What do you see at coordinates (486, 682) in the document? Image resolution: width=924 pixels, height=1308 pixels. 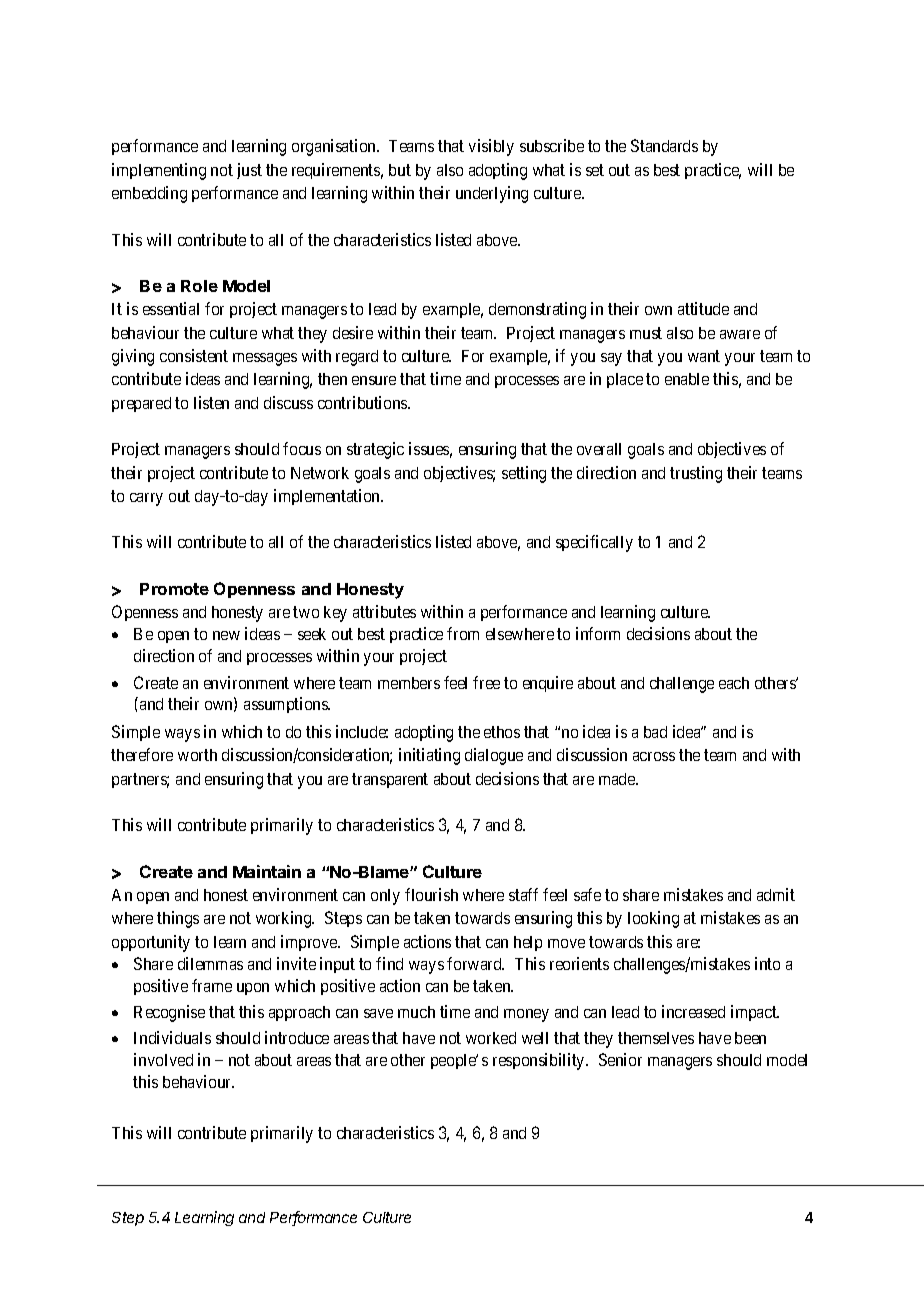 I see `free` at bounding box center [486, 682].
